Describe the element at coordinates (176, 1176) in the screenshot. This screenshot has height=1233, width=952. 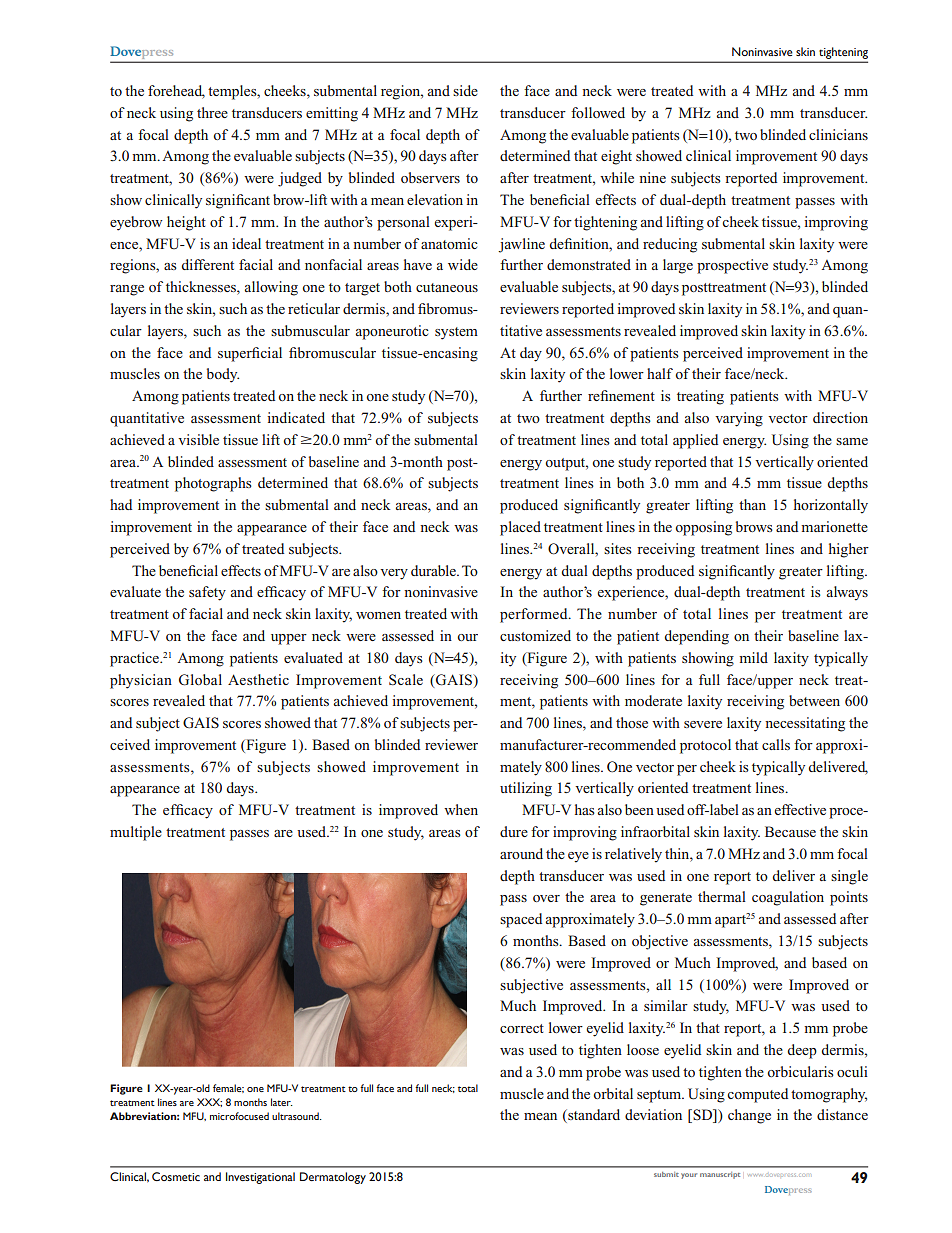
I see `Cosmetic` at that location.
